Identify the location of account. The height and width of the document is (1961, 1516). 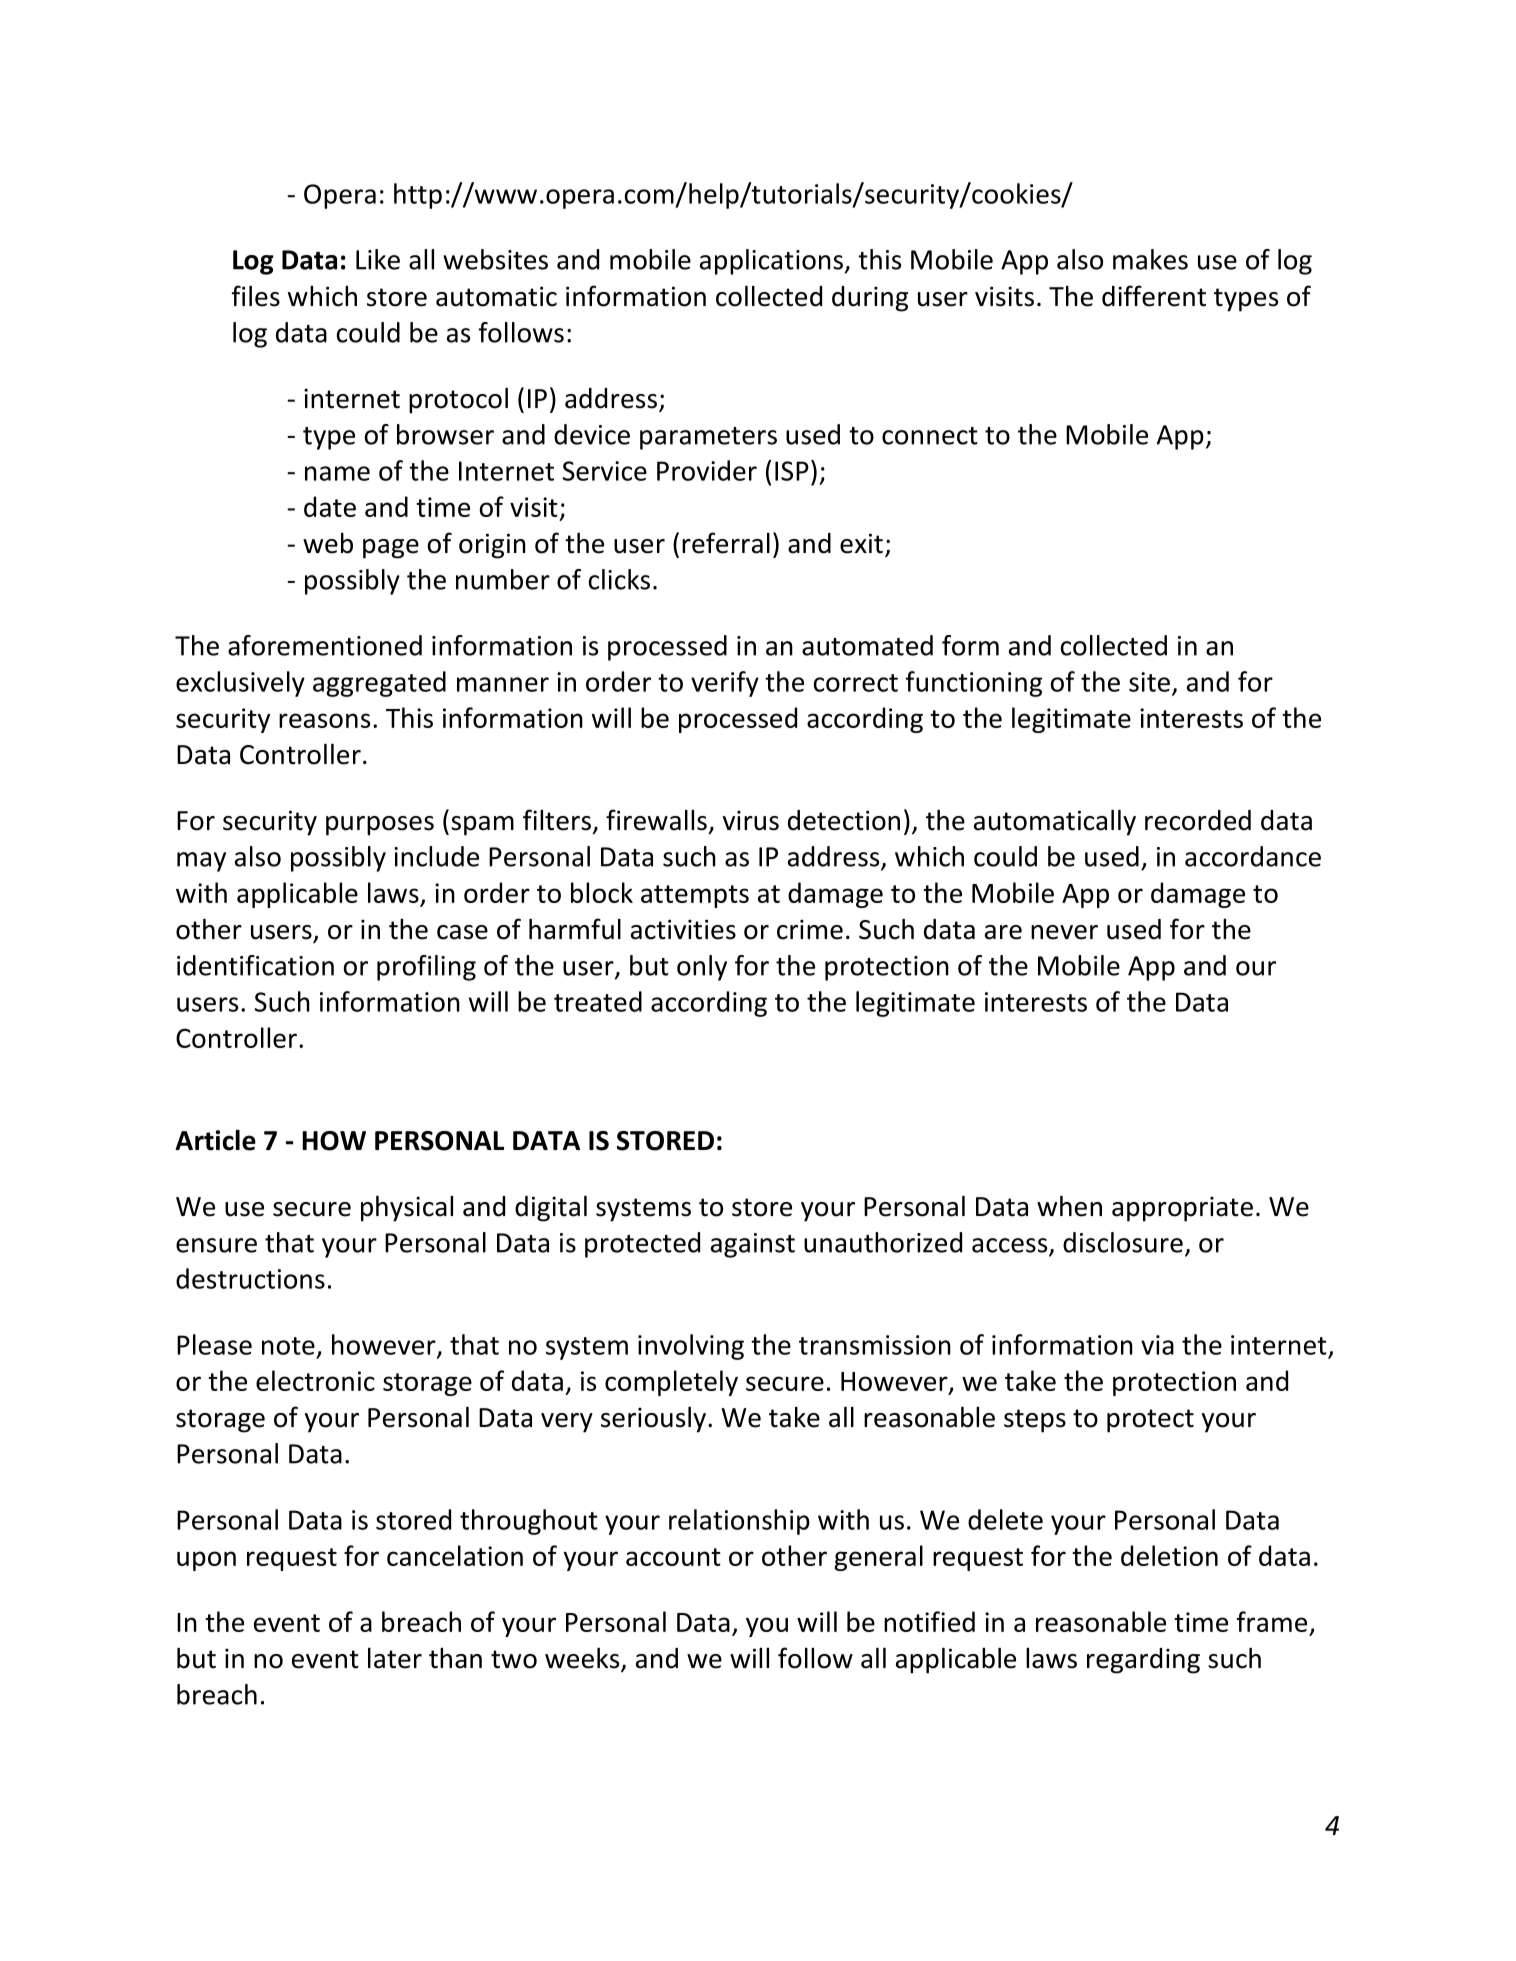
(673, 1557).
